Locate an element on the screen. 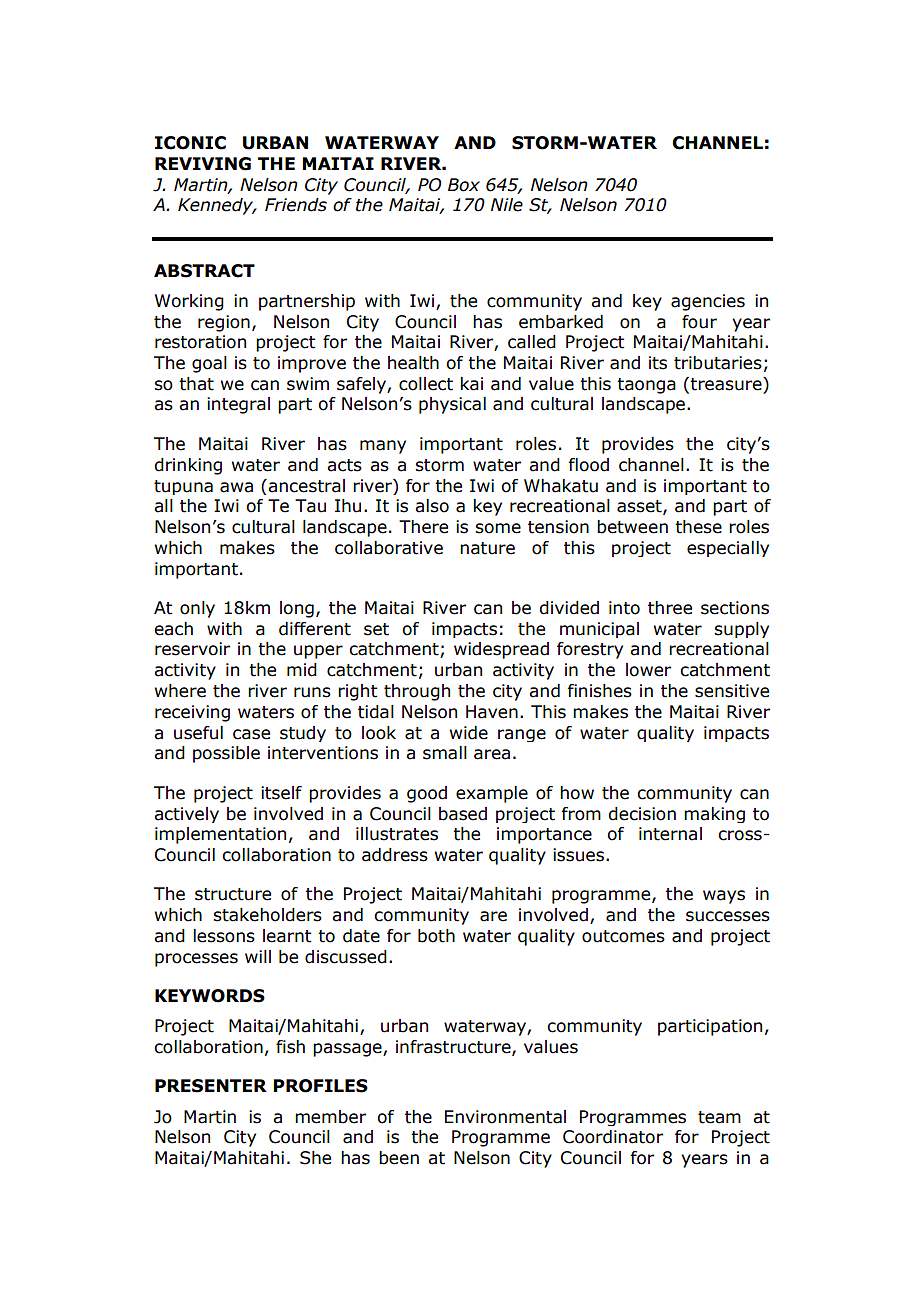 The width and height of the screenshot is (924, 1308). reservoir is located at coordinates (192, 649).
